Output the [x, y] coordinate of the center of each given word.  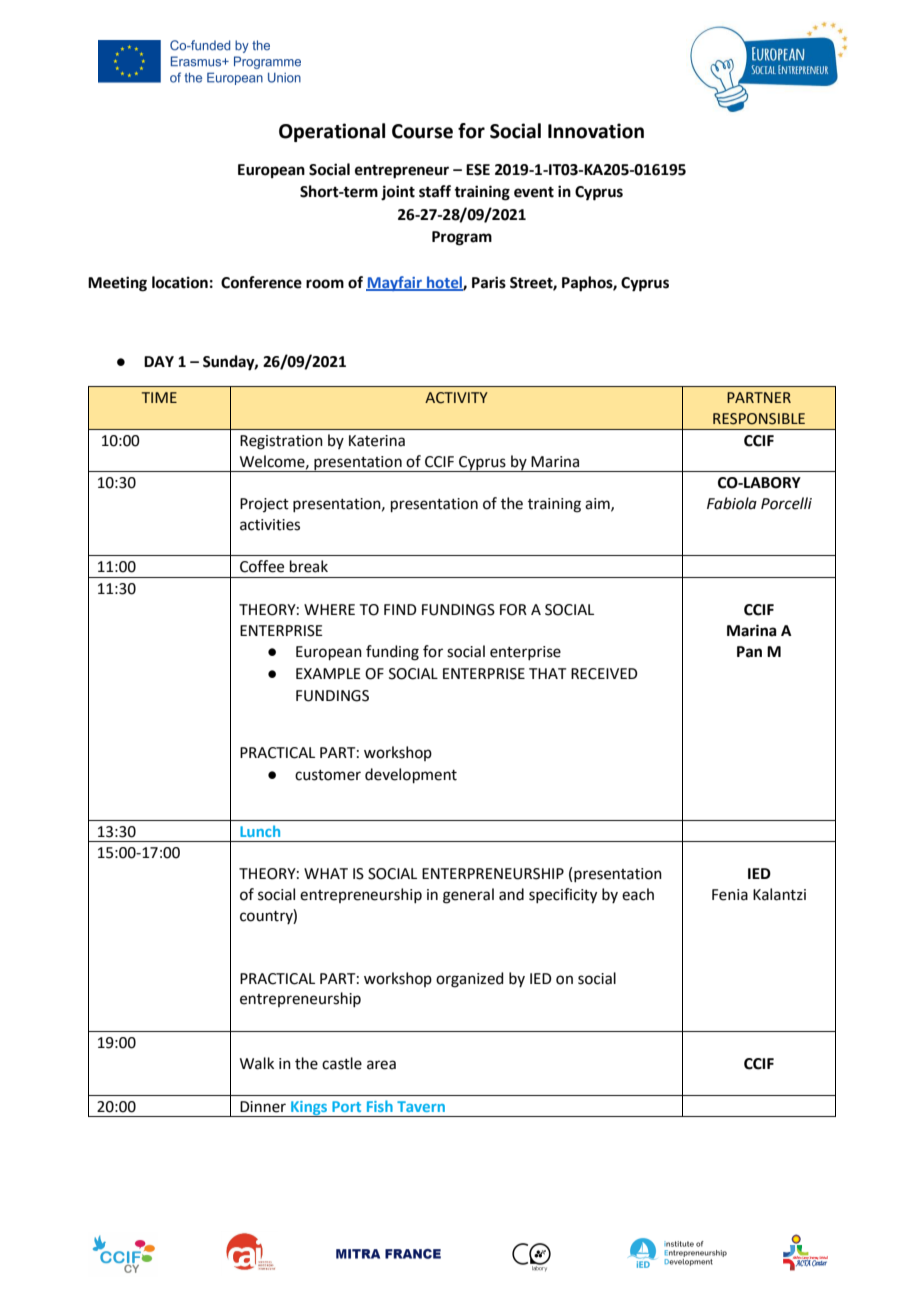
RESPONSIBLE [759, 419]
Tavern [421, 1106]
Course [422, 131]
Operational [332, 132]
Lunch [260, 831]
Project [264, 505]
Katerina [377, 441]
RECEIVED [604, 674]
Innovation [596, 131]
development [411, 775]
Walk [257, 1063]
